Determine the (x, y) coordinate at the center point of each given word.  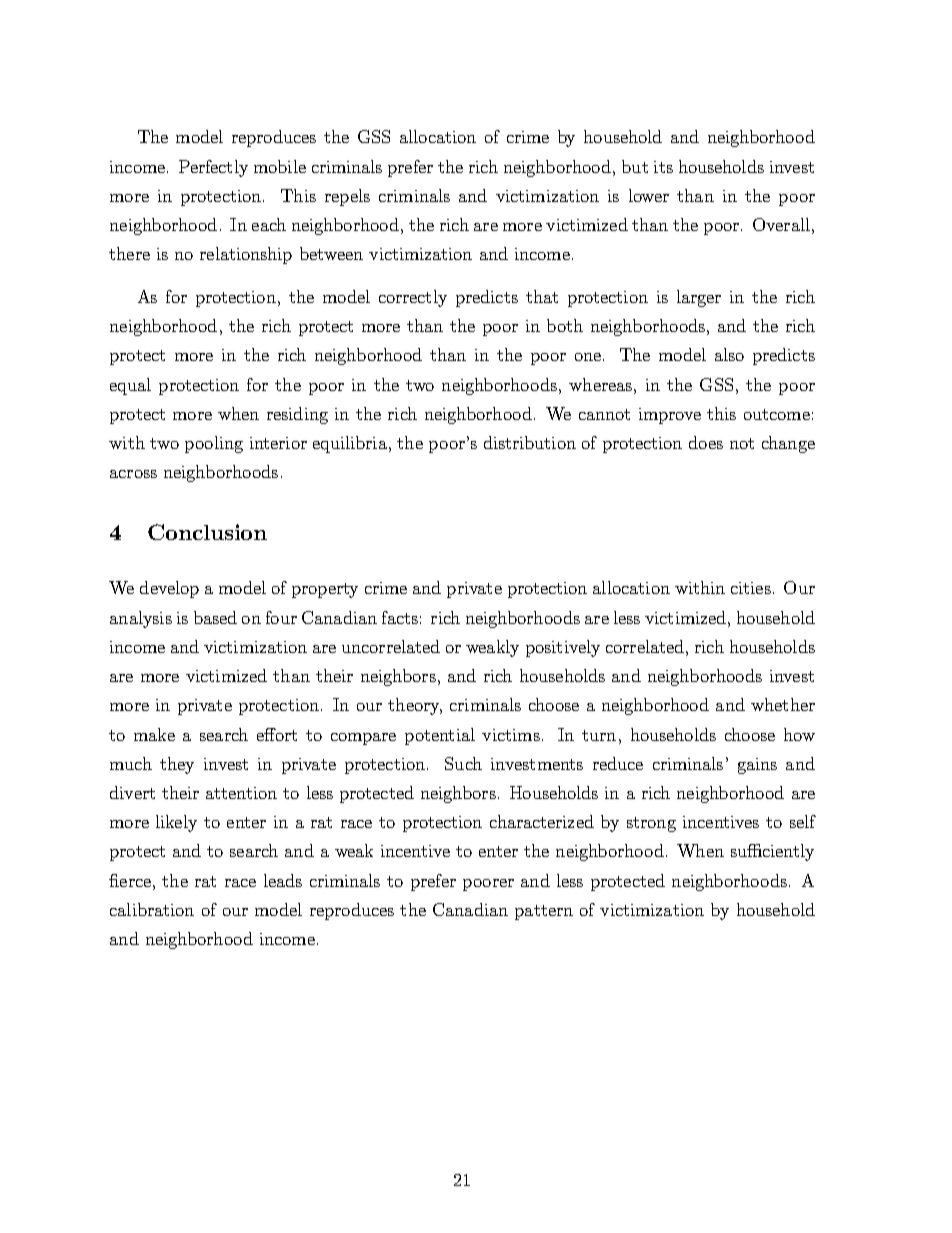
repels (347, 197)
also (729, 354)
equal (130, 386)
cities (751, 588)
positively (563, 648)
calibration (152, 909)
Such (463, 763)
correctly (413, 298)
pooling (214, 444)
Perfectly (213, 168)
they (177, 765)
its (663, 167)
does (706, 442)
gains (757, 766)
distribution (530, 442)
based (215, 617)
